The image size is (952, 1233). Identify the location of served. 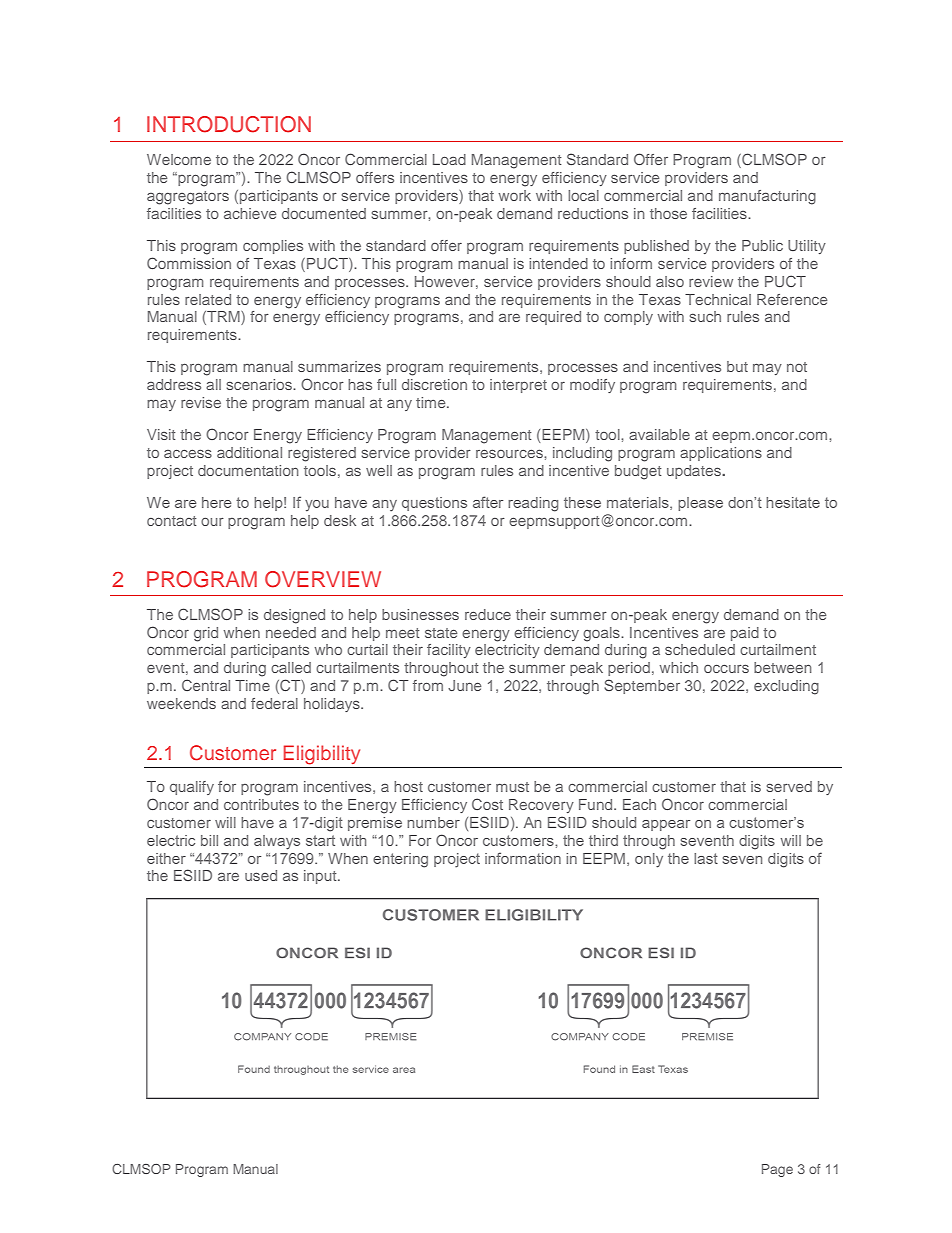
(789, 786).
